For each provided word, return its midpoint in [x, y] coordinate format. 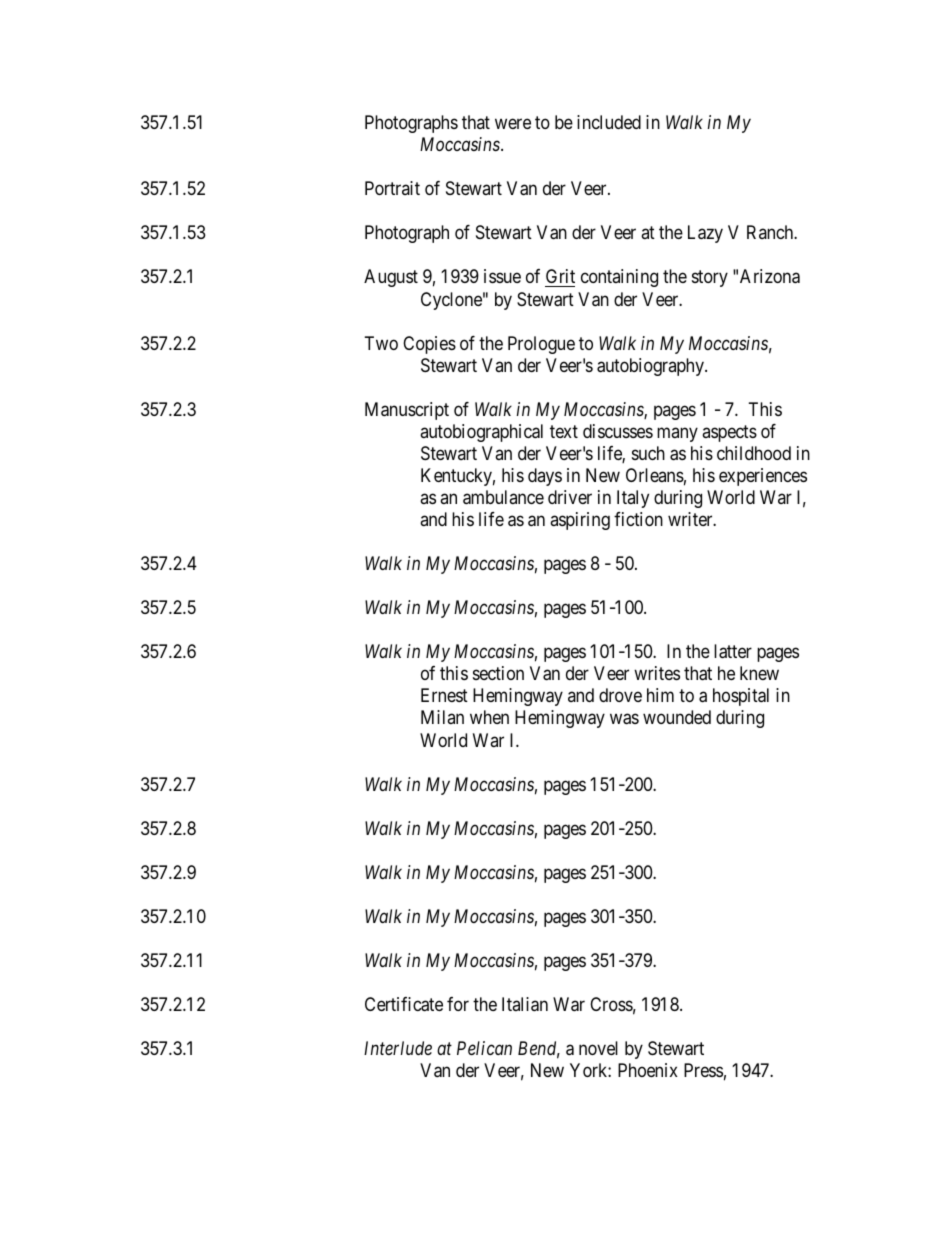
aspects [729, 433]
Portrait [392, 188]
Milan [442, 717]
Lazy [705, 234]
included [609, 122]
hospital [741, 697]
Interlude [398, 1048]
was [624, 719]
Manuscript [407, 411]
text [564, 431]
